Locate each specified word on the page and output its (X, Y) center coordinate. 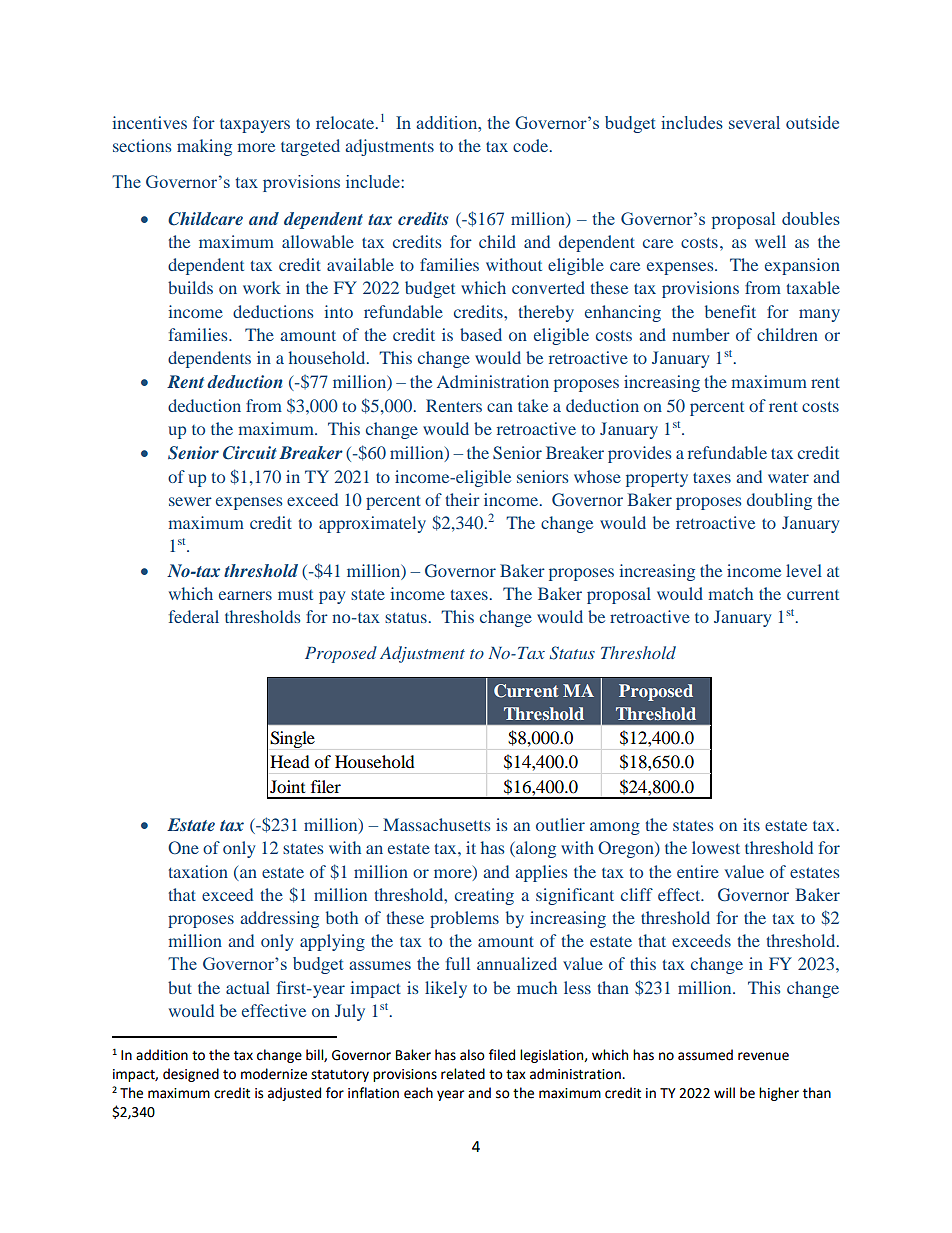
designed (191, 1075)
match (730, 593)
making (204, 147)
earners (245, 595)
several (754, 122)
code (532, 145)
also (472, 1055)
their (462, 499)
